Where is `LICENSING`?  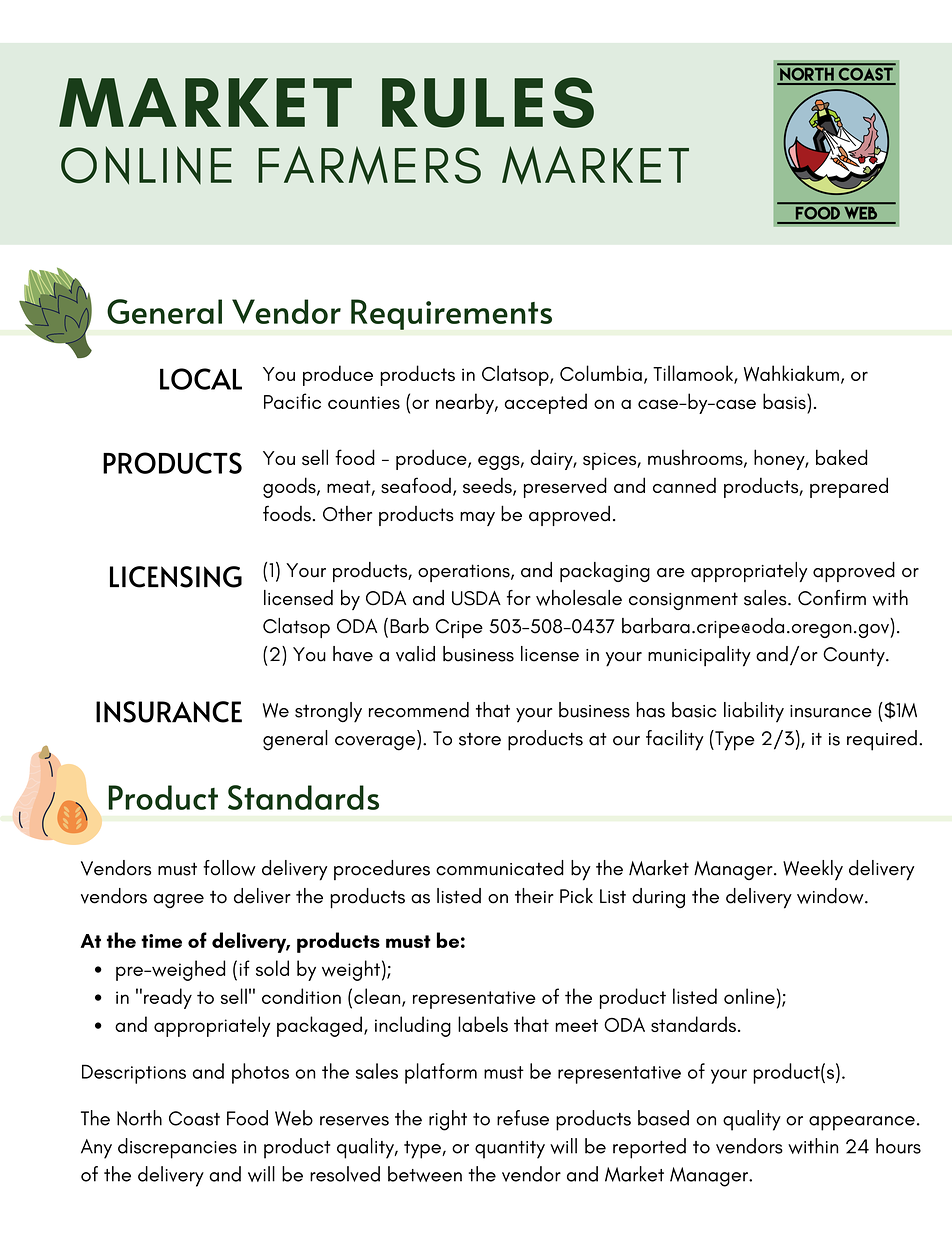 LICENSING is located at coordinates (176, 577).
